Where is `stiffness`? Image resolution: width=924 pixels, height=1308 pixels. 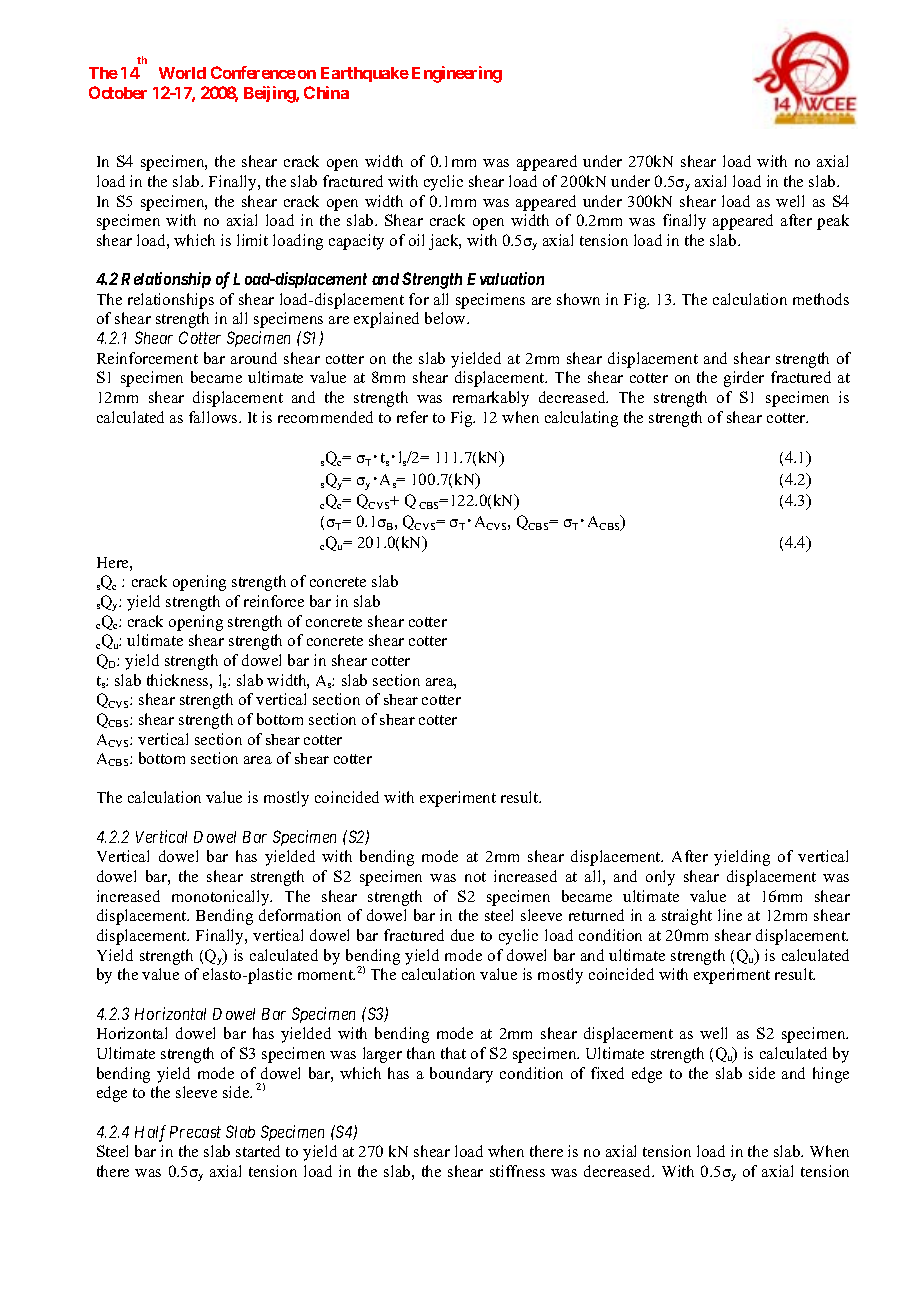 stiffness is located at coordinates (517, 1171).
